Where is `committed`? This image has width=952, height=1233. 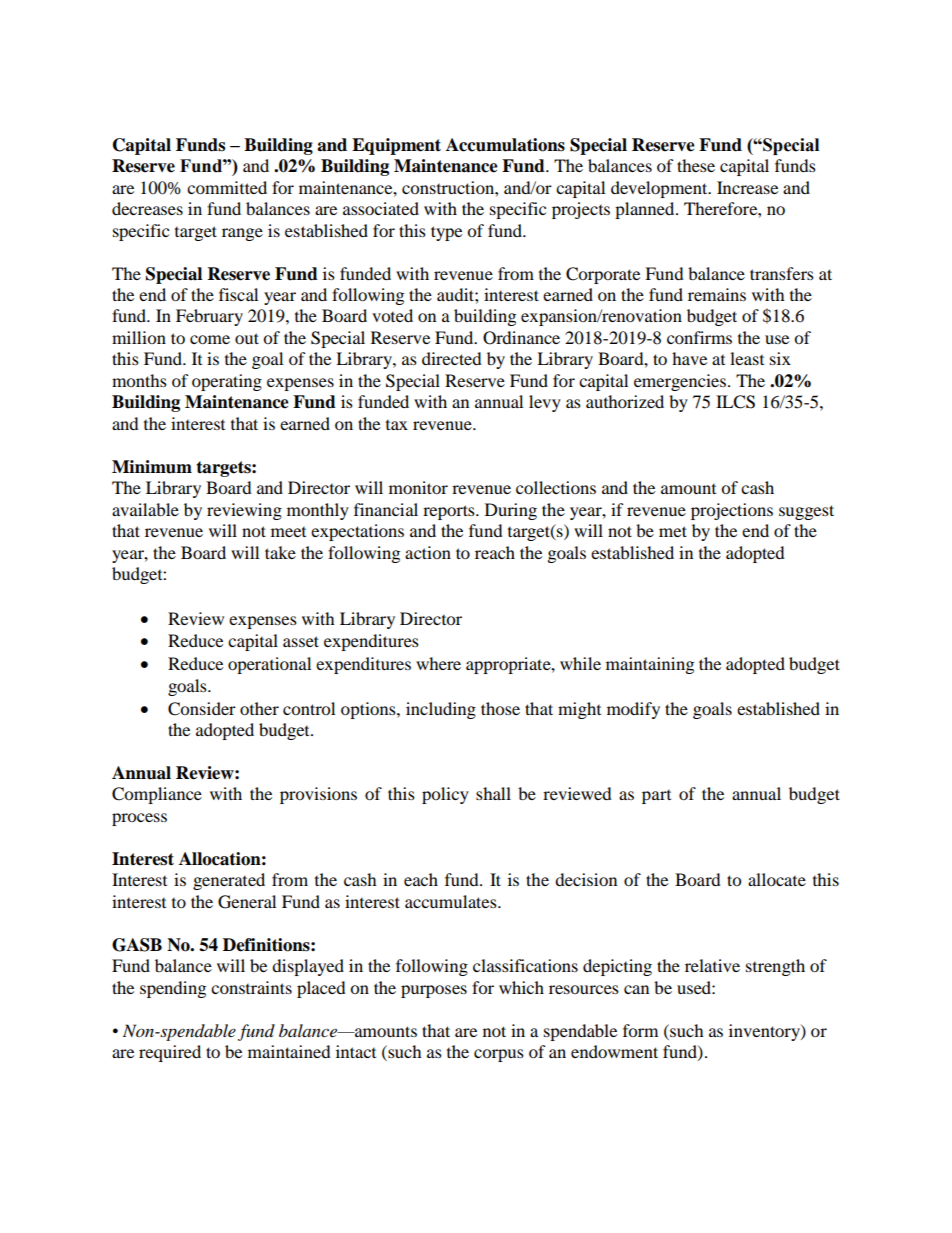 committed is located at coordinates (227, 187).
